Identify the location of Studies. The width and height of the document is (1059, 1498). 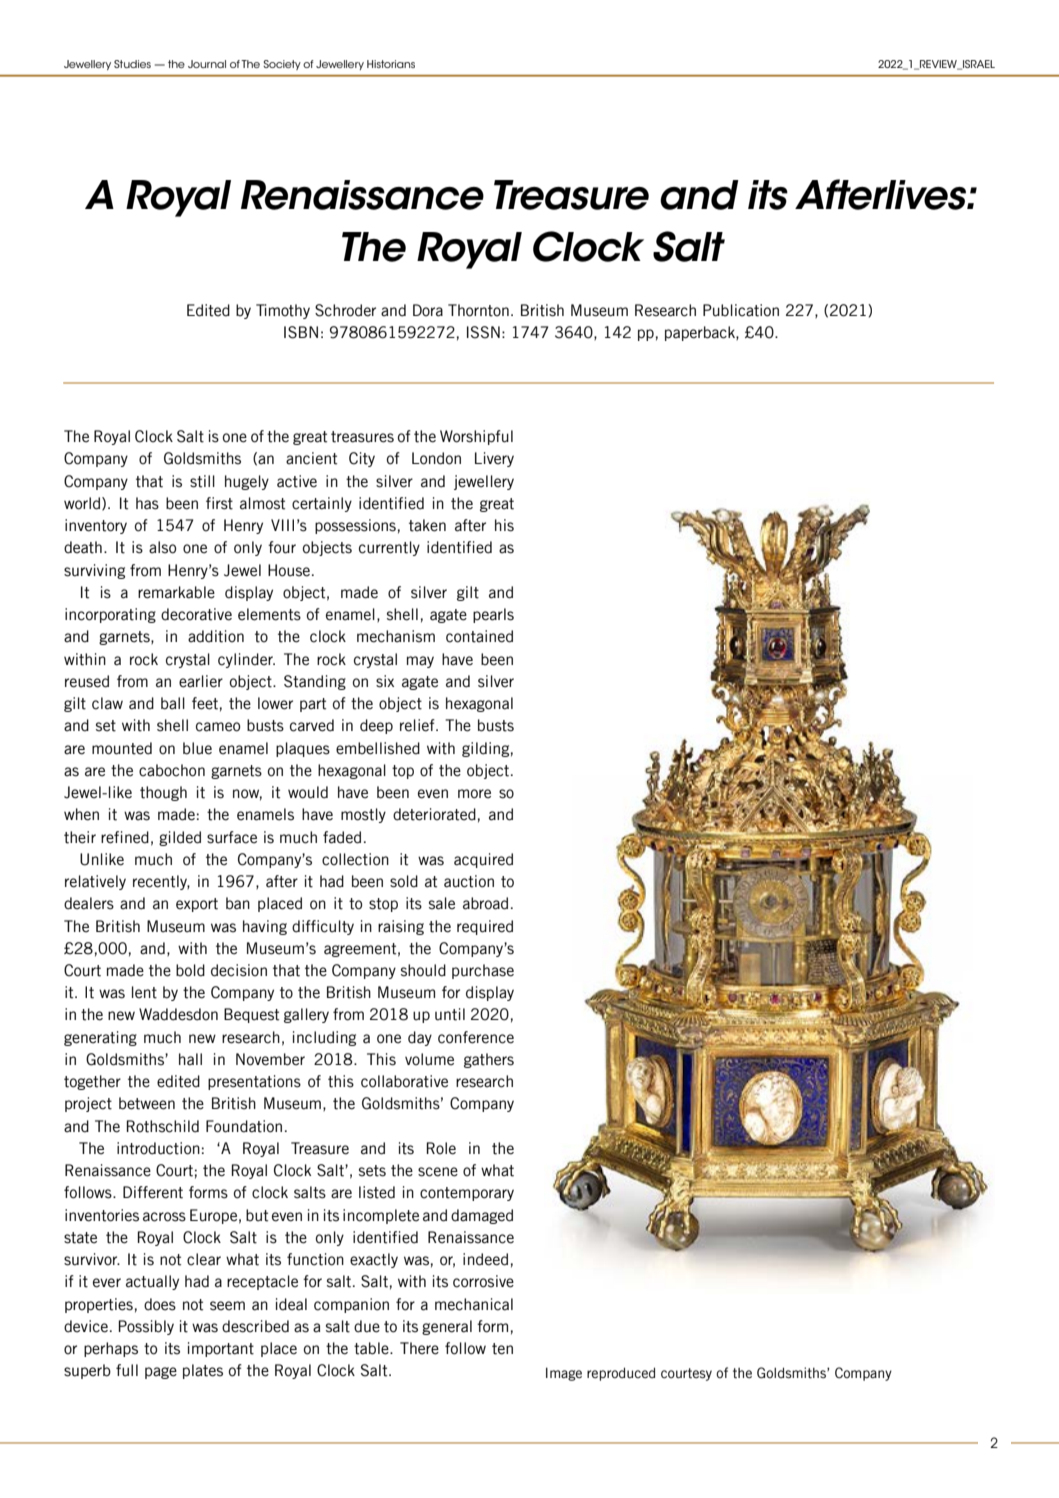
(132, 64).
